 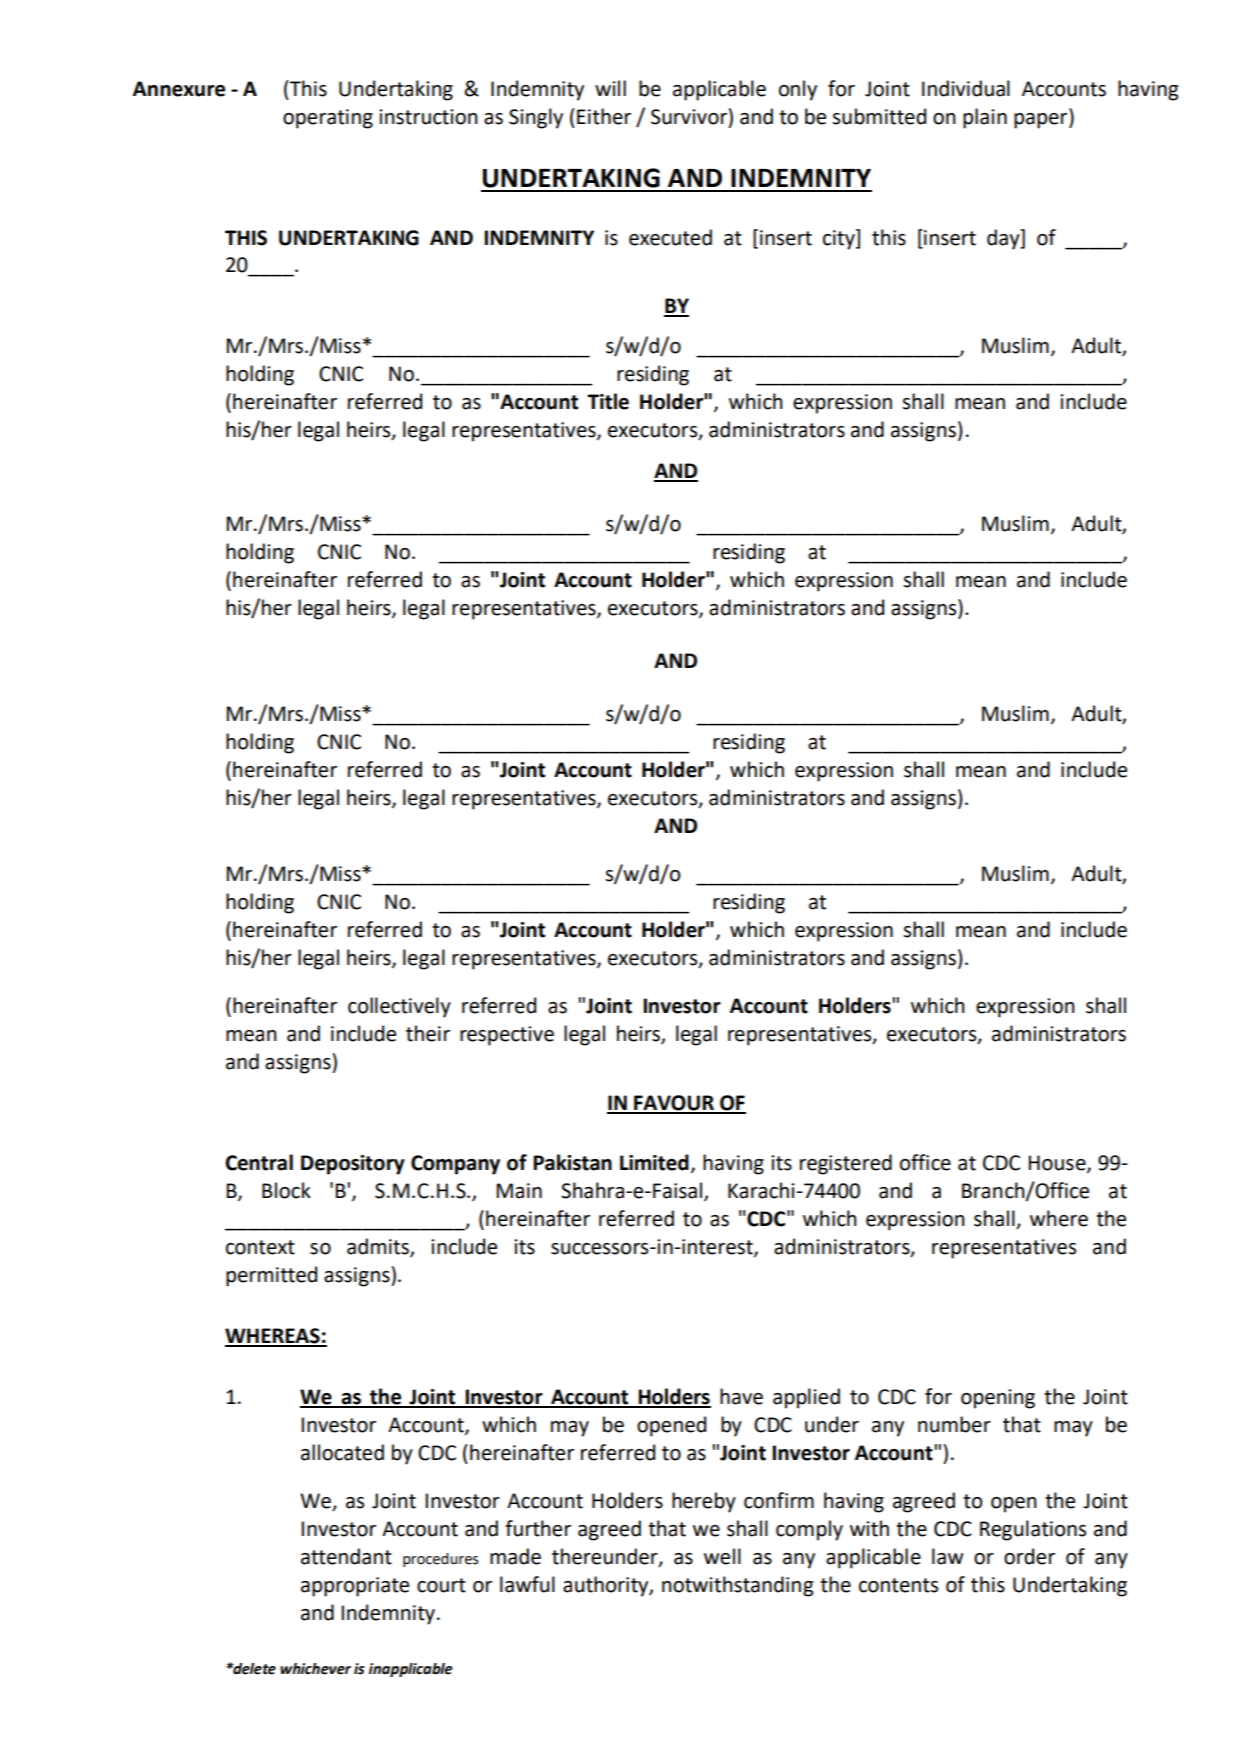 I want to click on order, so click(x=1029, y=1556).
